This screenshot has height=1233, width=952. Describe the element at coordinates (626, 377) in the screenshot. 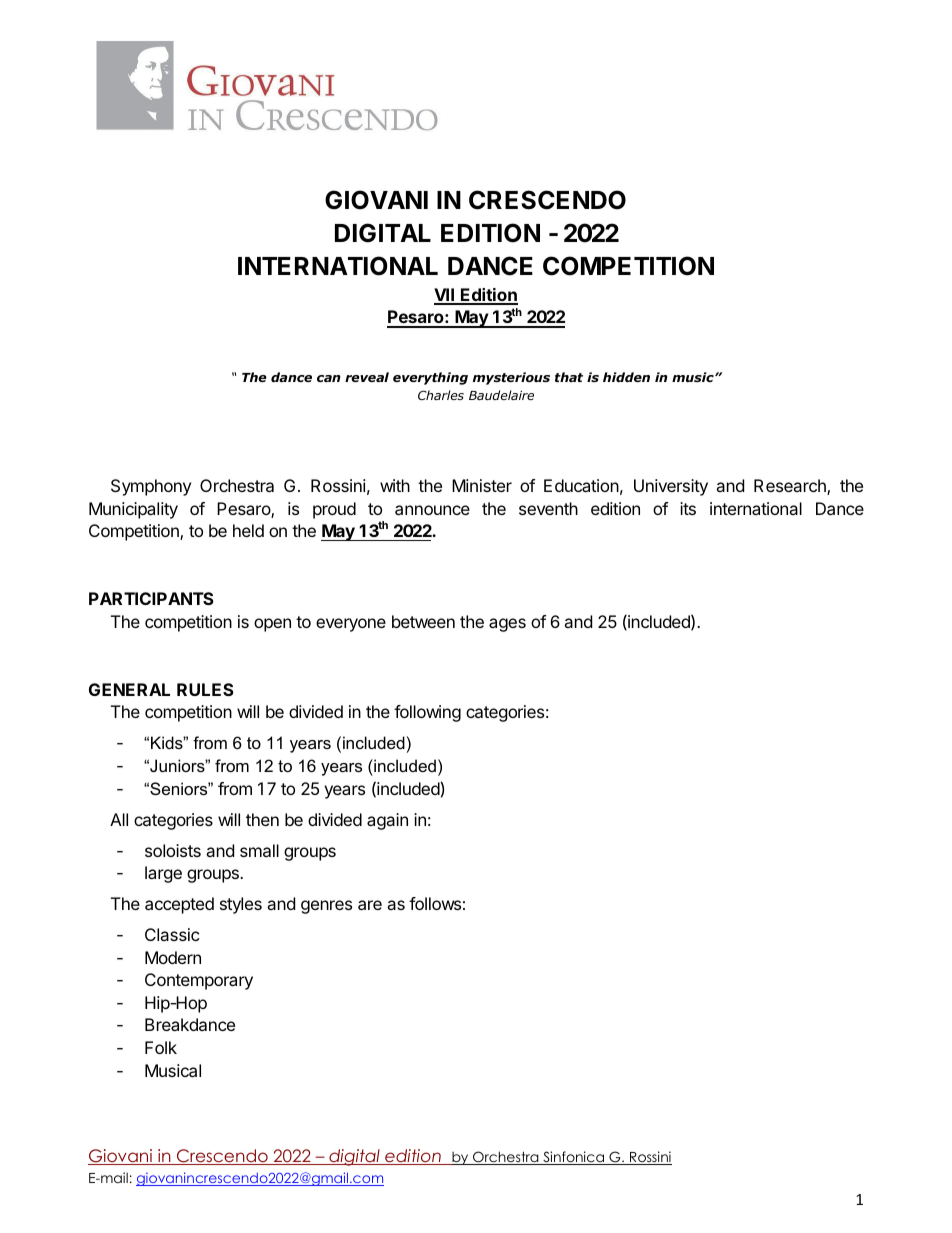

I see `hidden` at that location.
